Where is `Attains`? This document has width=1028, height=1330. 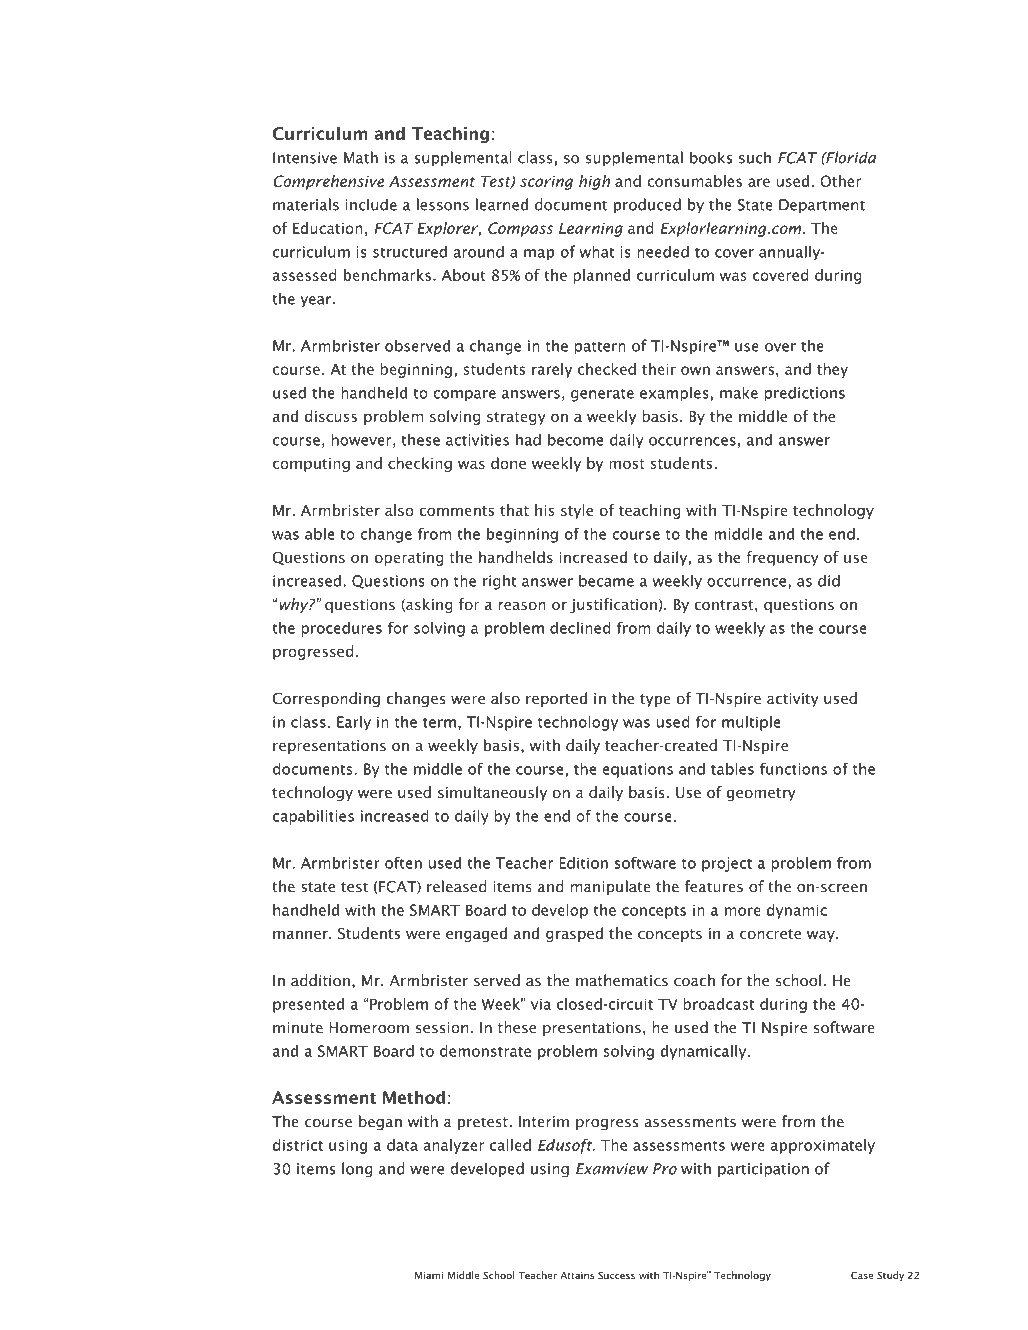 Attains is located at coordinates (577, 1276).
